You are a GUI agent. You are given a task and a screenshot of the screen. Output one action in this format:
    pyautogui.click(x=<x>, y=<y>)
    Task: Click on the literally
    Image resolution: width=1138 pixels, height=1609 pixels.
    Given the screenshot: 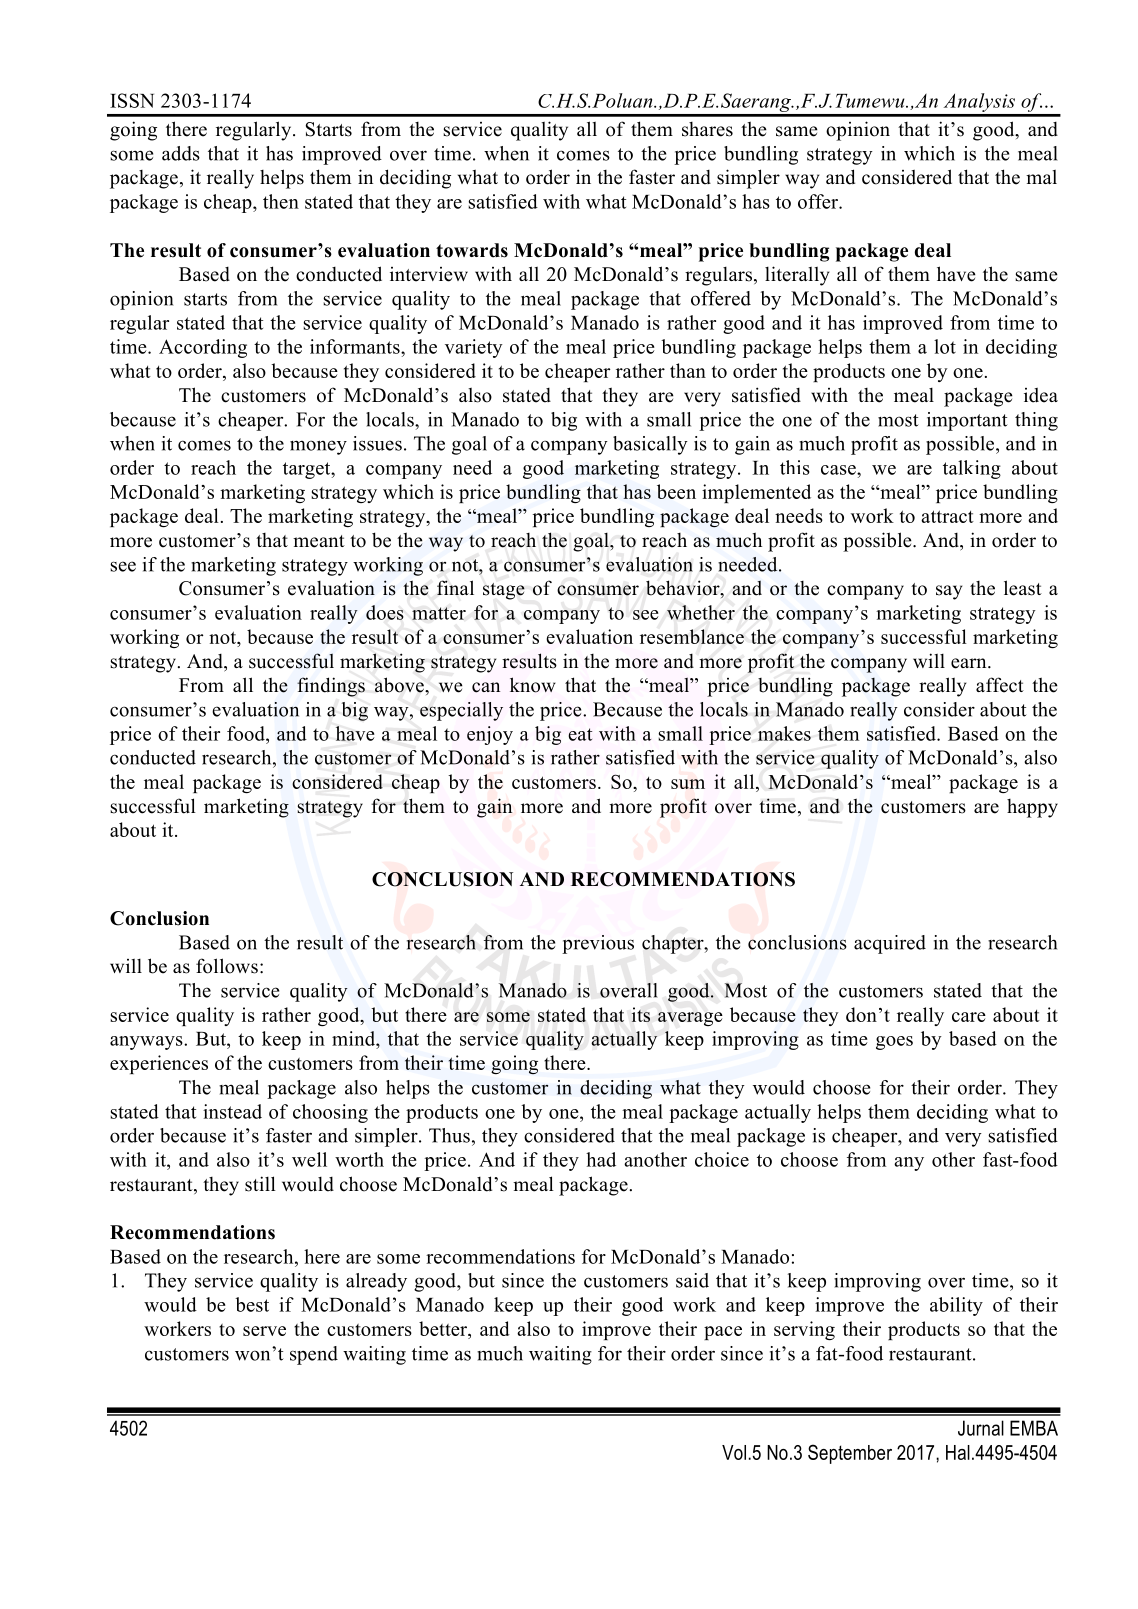 What is the action you would take?
    pyautogui.click(x=797, y=276)
